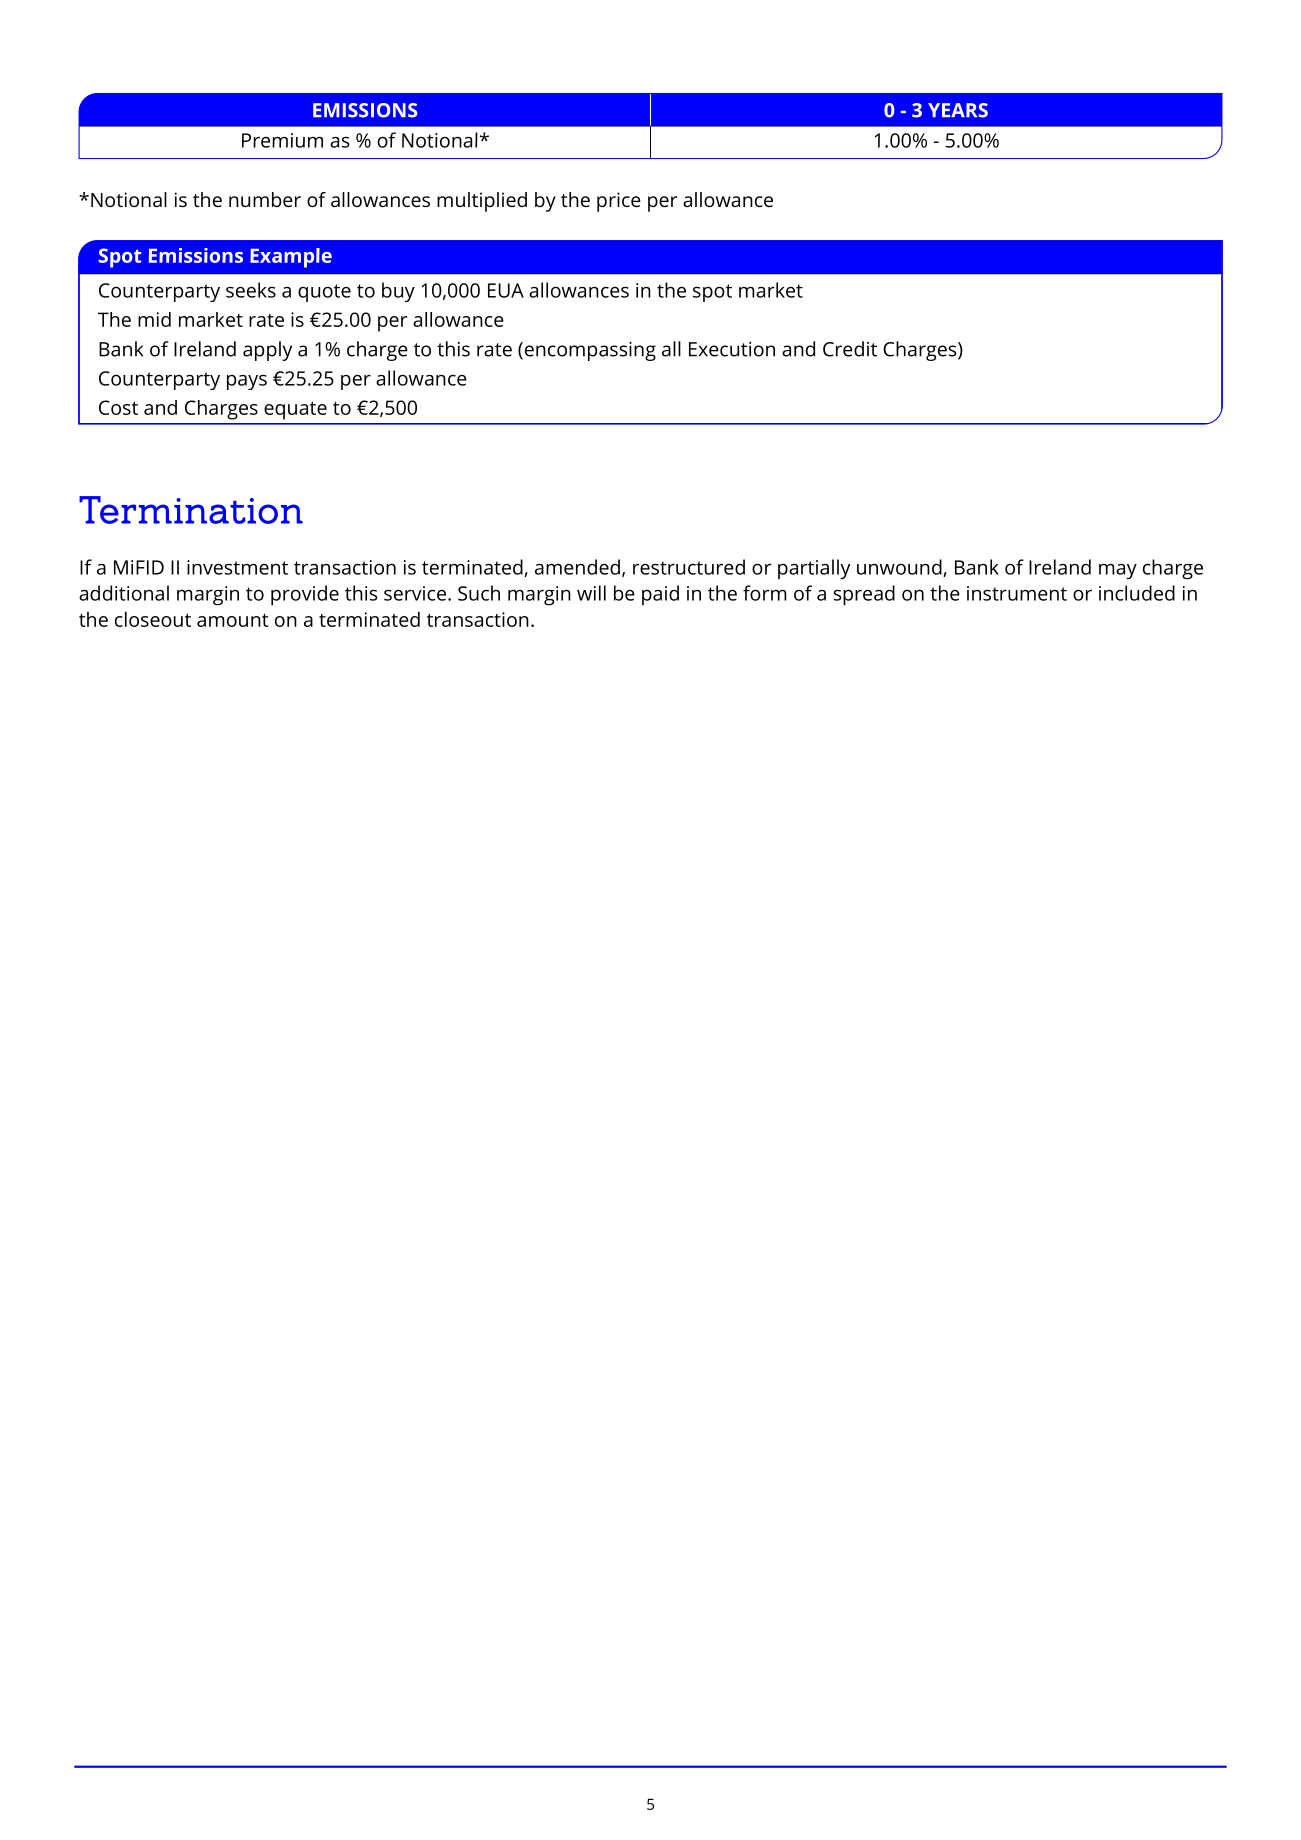  I want to click on apply, so click(267, 351).
